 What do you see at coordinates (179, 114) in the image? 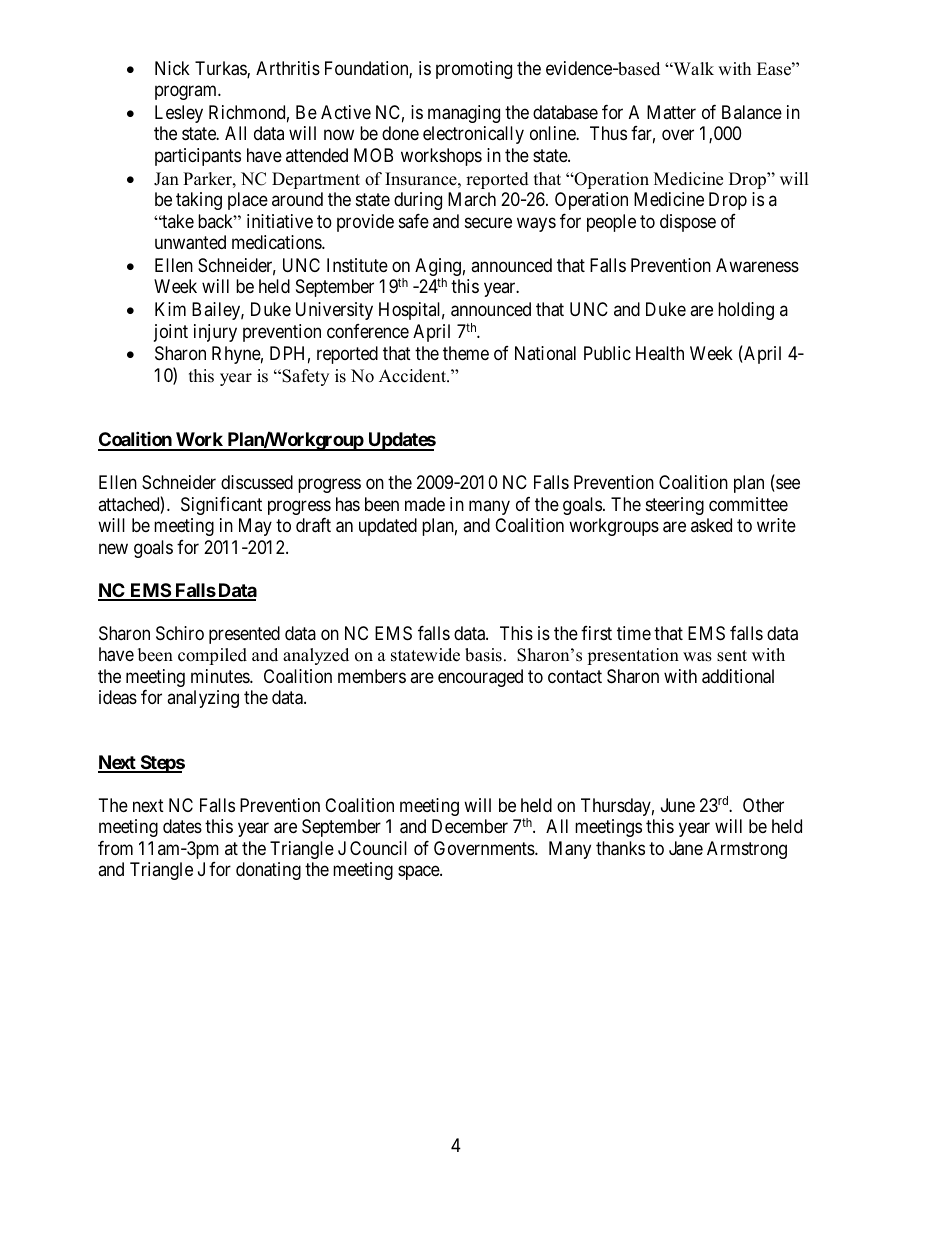
I see `Lesley` at bounding box center [179, 114].
